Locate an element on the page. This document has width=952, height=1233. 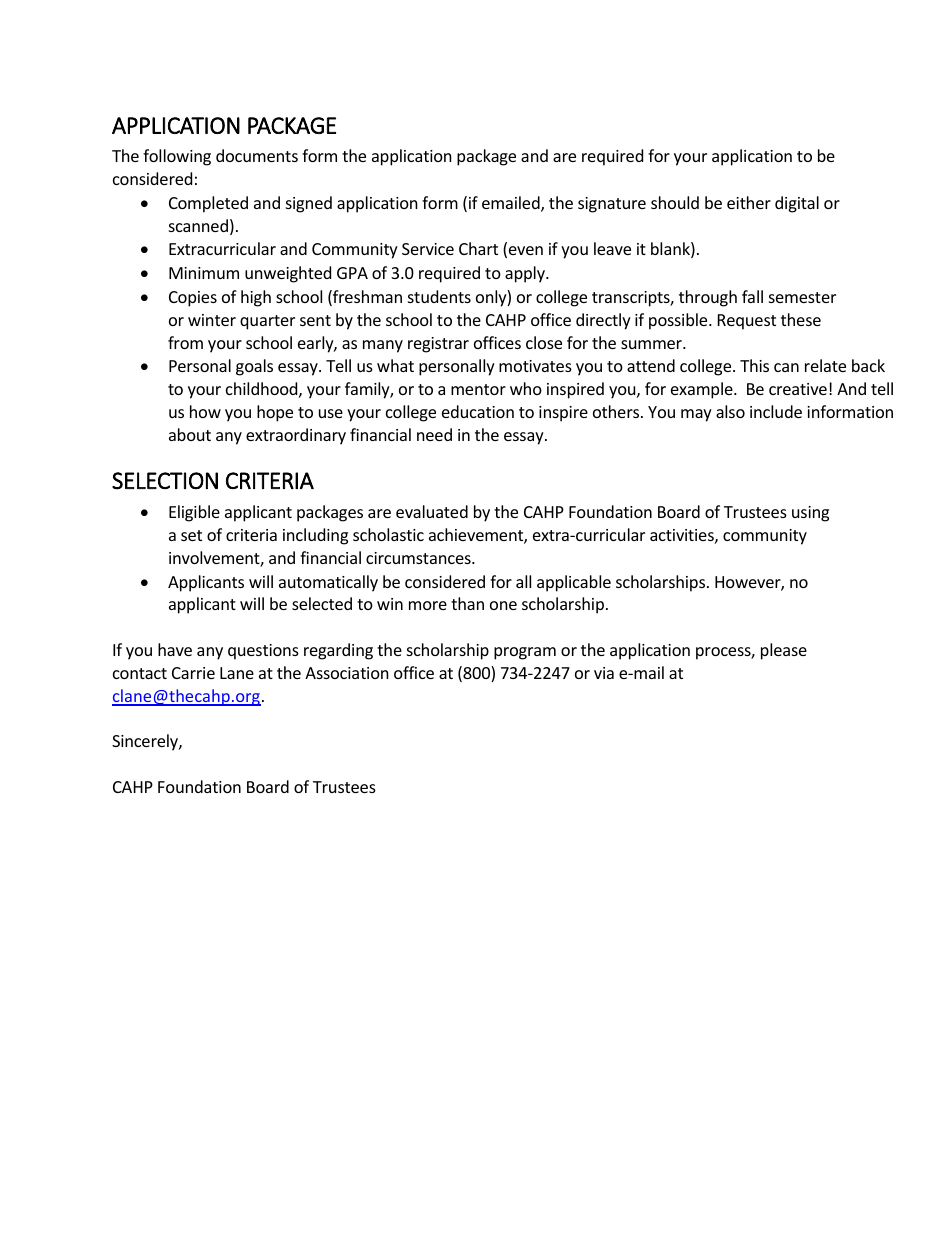
these is located at coordinates (801, 319).
